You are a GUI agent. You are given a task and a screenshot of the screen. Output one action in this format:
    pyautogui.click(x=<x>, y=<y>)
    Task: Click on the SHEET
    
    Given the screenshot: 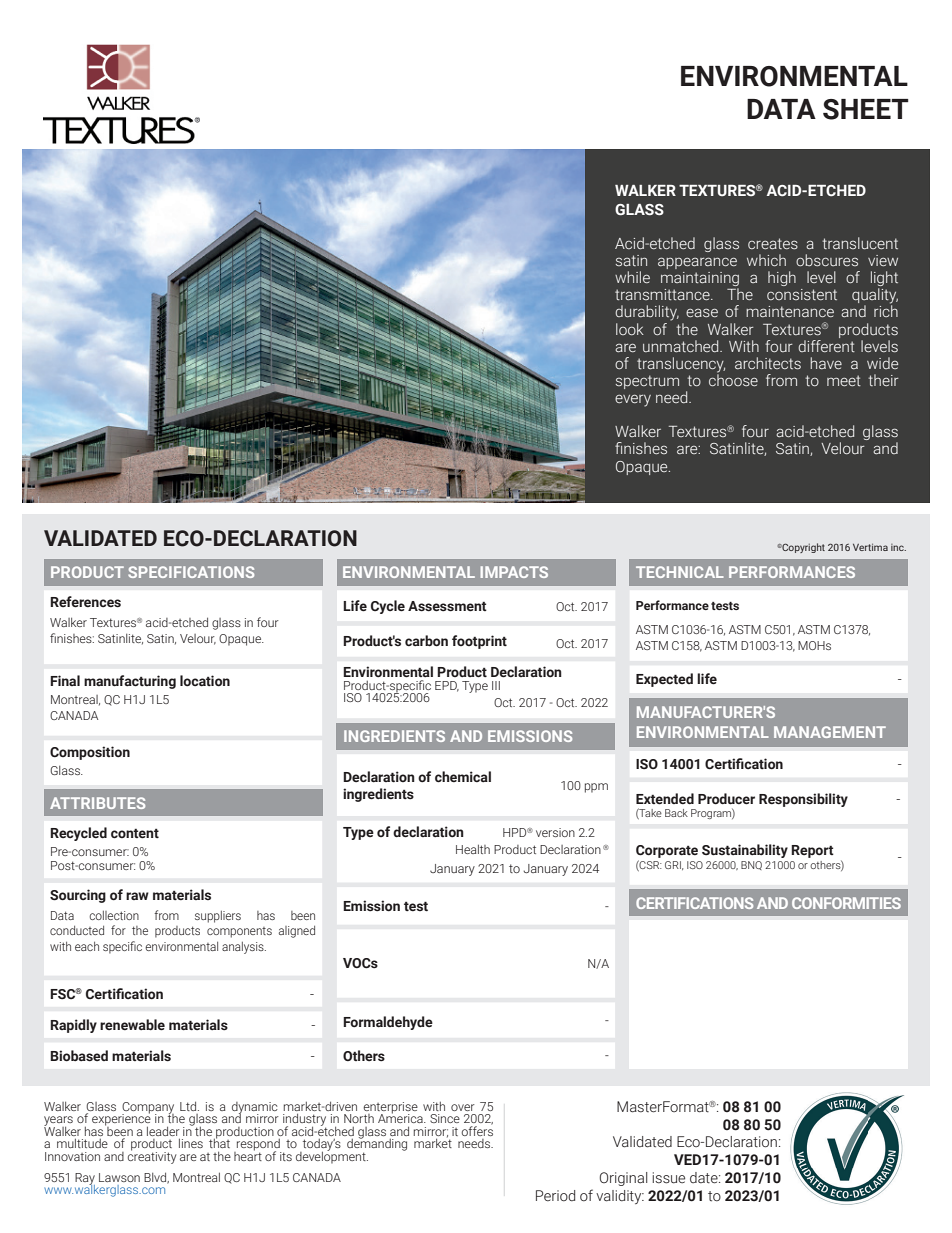 What is the action you would take?
    pyautogui.click(x=866, y=109)
